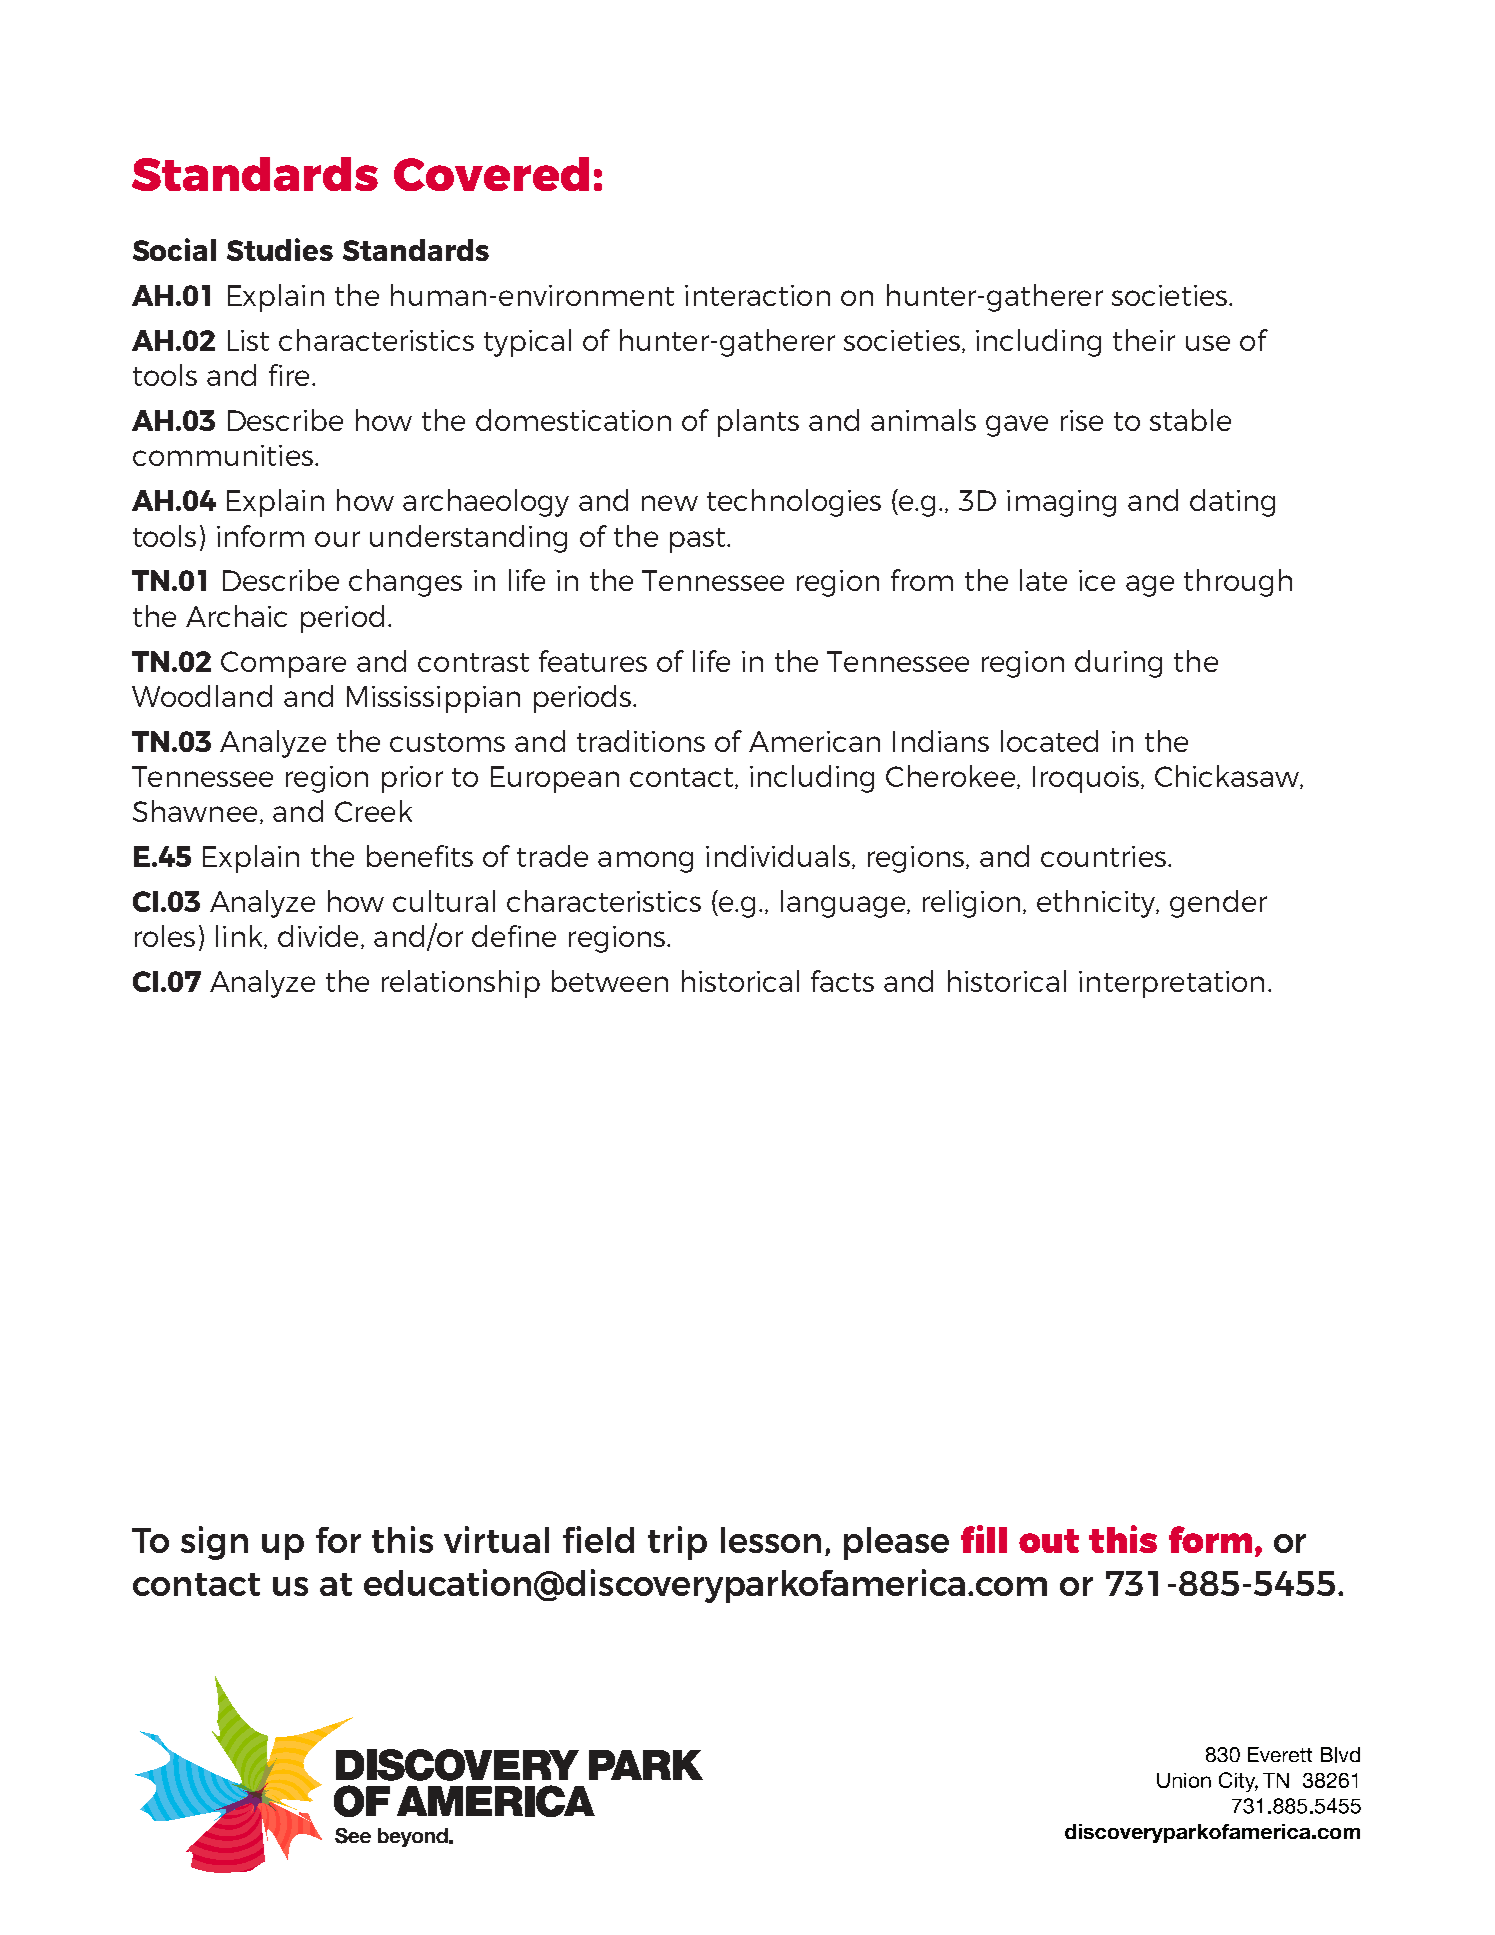 Image resolution: width=1495 pixels, height=1935 pixels. What do you see at coordinates (214, 1543) in the screenshot?
I see `sign` at bounding box center [214, 1543].
